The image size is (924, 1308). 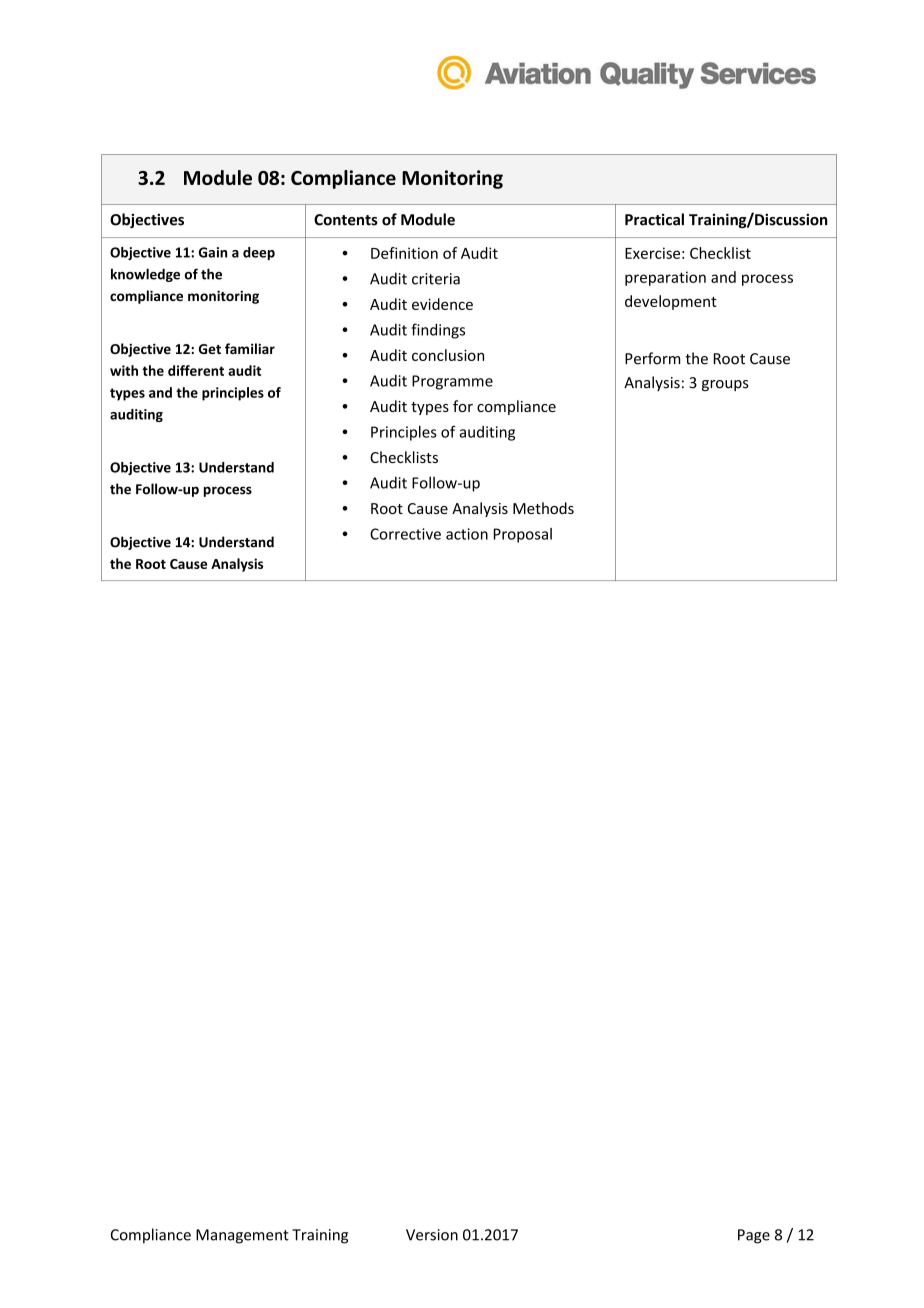 I want to click on Gain, so click(x=213, y=252).
